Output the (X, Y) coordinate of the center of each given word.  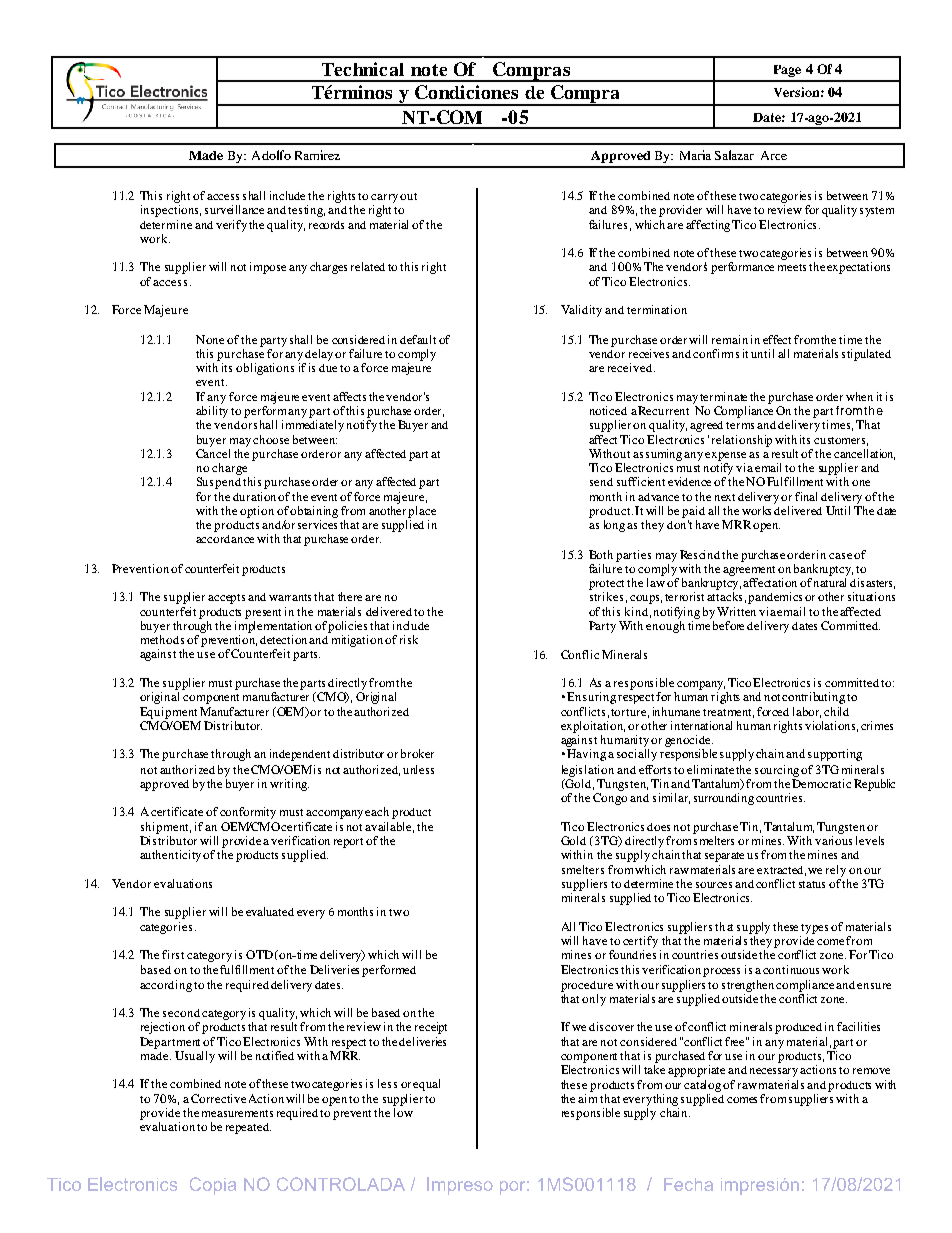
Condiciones (466, 92)
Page (787, 71)
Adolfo (271, 155)
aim (589, 1098)
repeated (248, 1128)
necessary (775, 1072)
